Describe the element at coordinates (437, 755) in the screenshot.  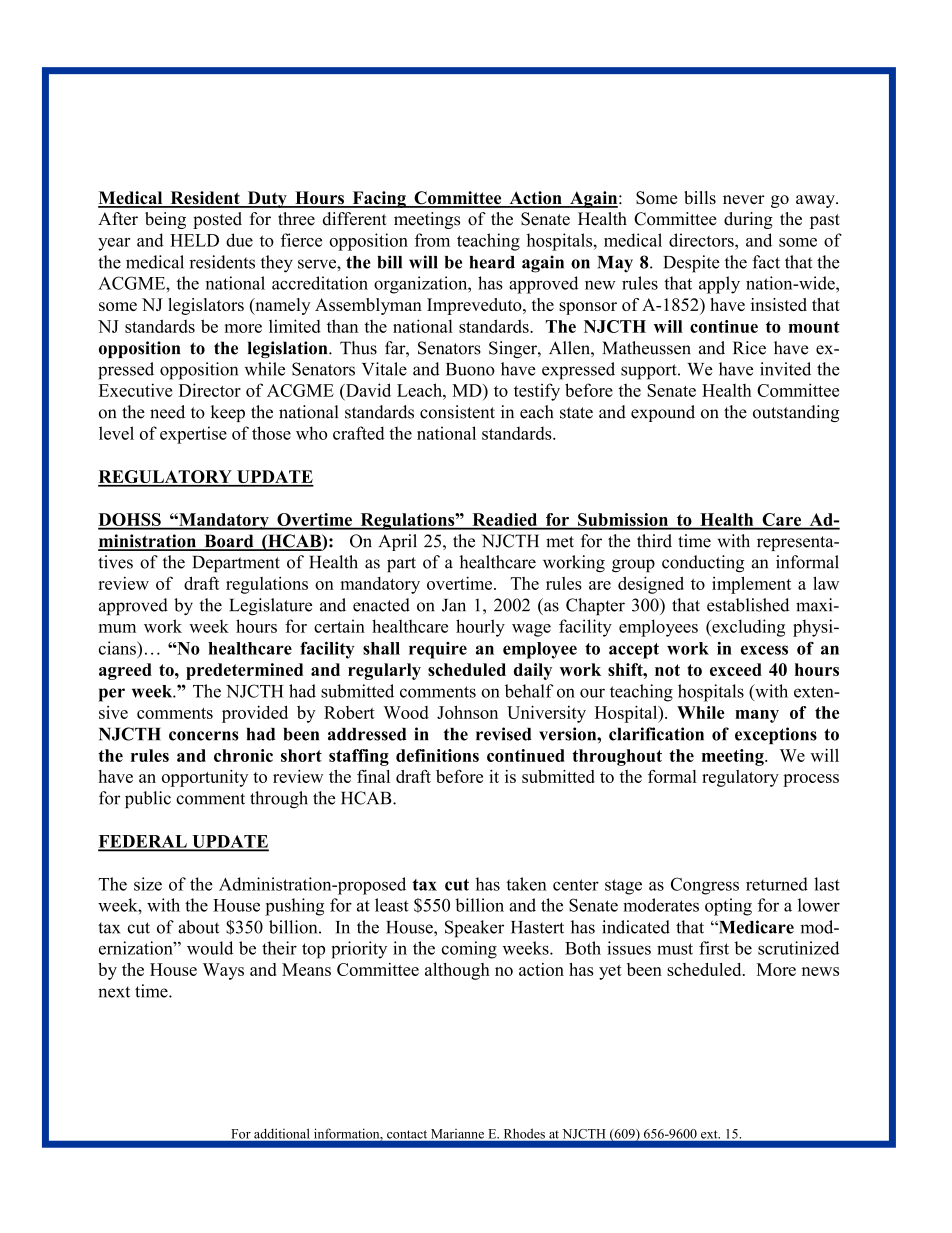
I see `definitions` at that location.
